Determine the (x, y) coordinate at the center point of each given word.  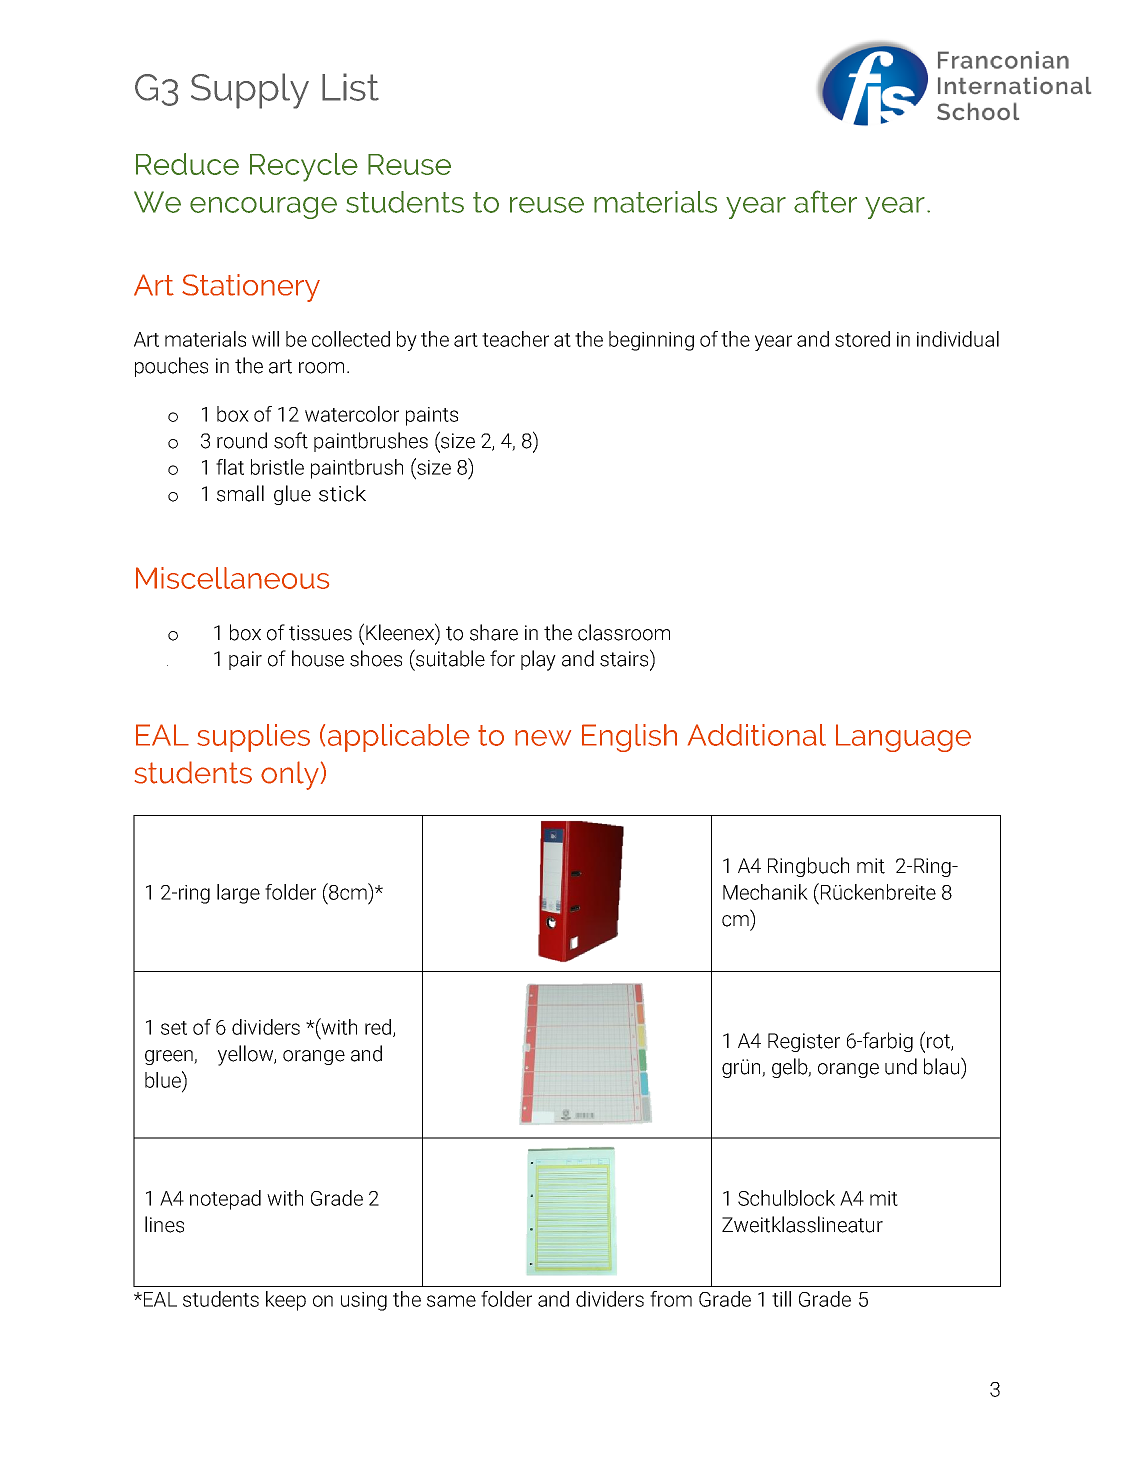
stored (862, 339)
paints (432, 416)
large (238, 894)
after (825, 201)
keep (286, 1301)
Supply (250, 91)
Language (903, 738)
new (543, 738)
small (240, 493)
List (350, 87)
